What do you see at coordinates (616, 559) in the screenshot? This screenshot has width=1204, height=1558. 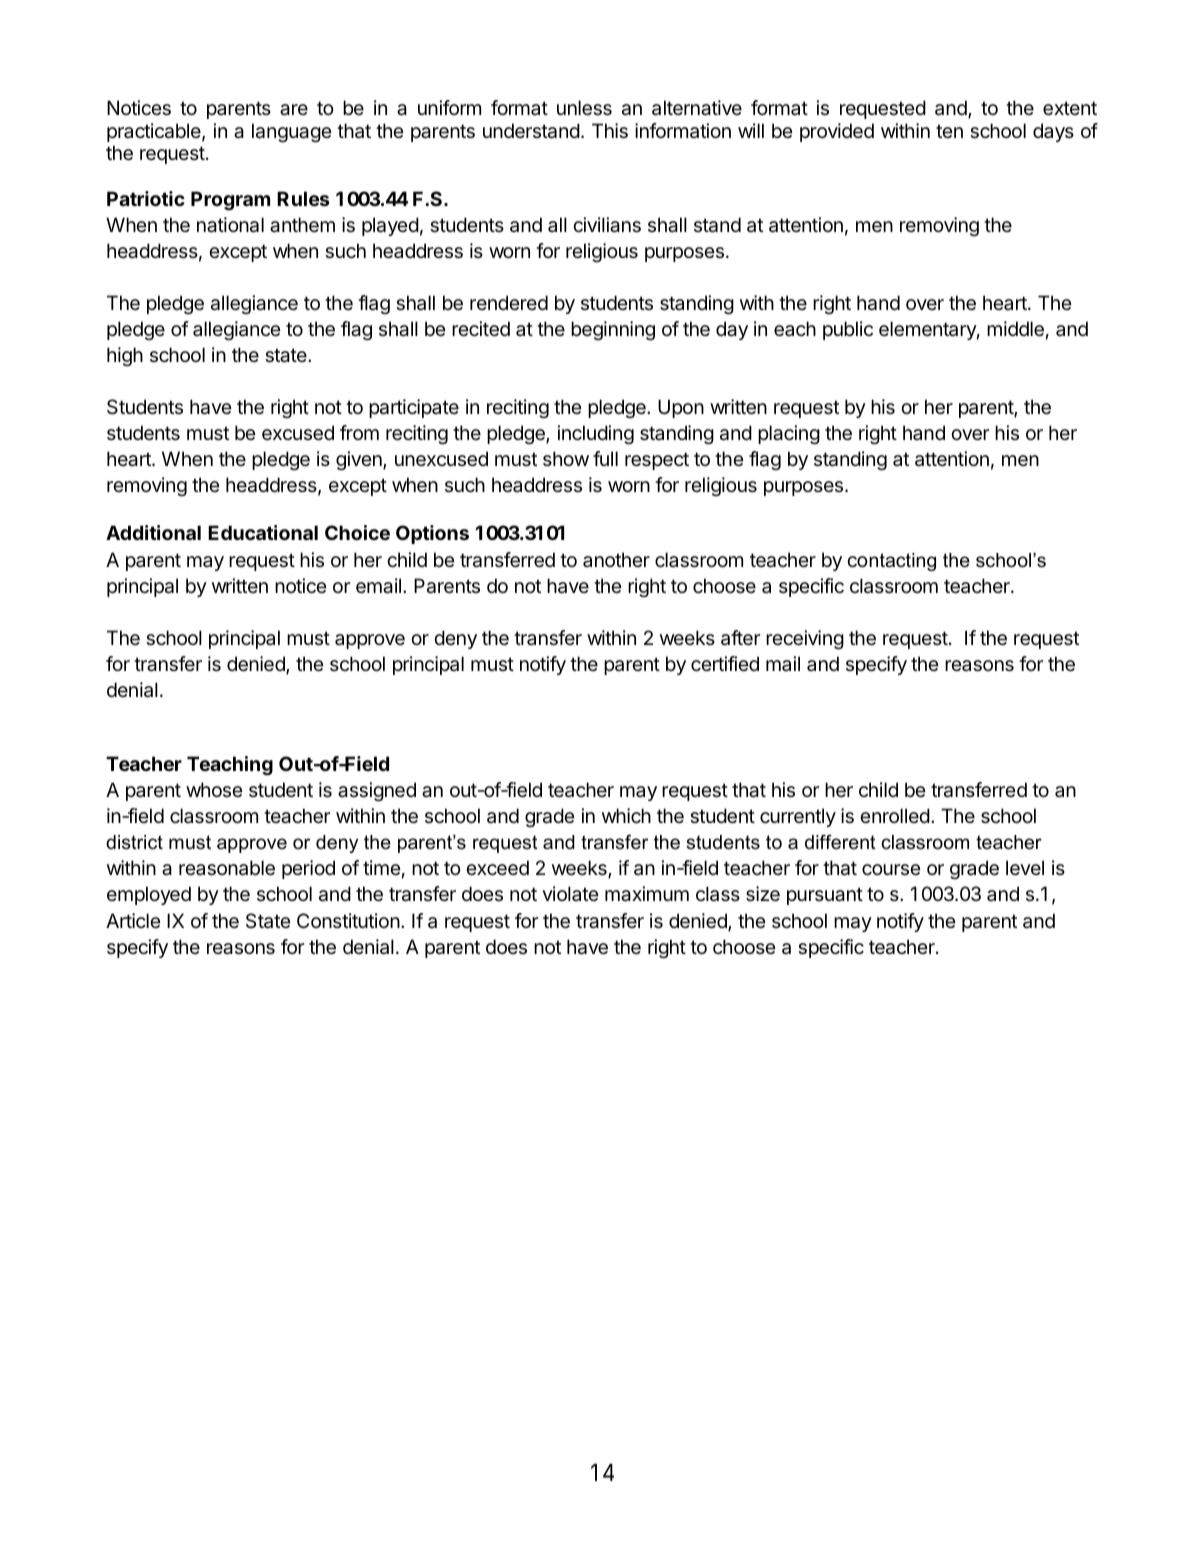 I see `another` at bounding box center [616, 559].
